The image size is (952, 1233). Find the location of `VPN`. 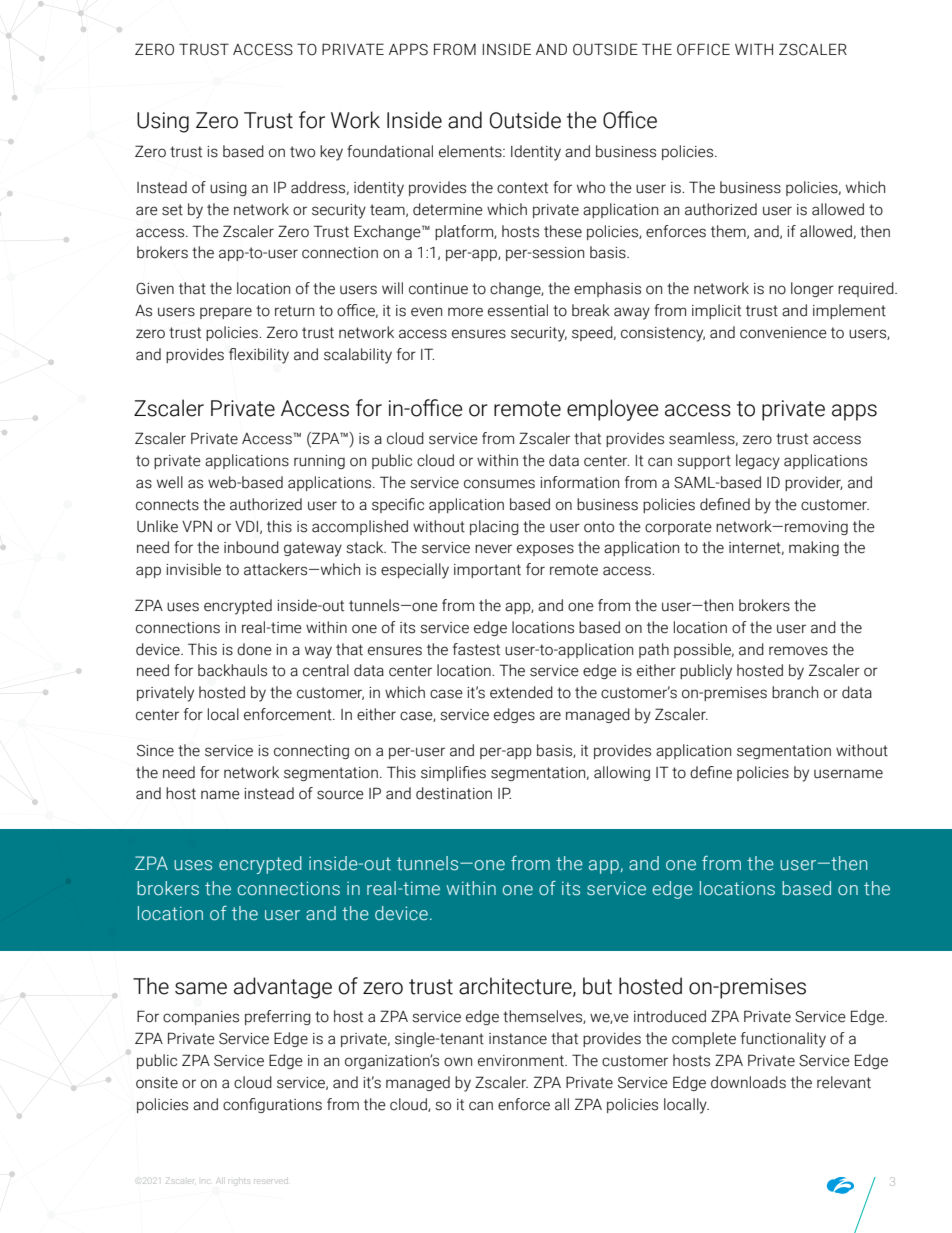

VPN is located at coordinates (197, 526).
